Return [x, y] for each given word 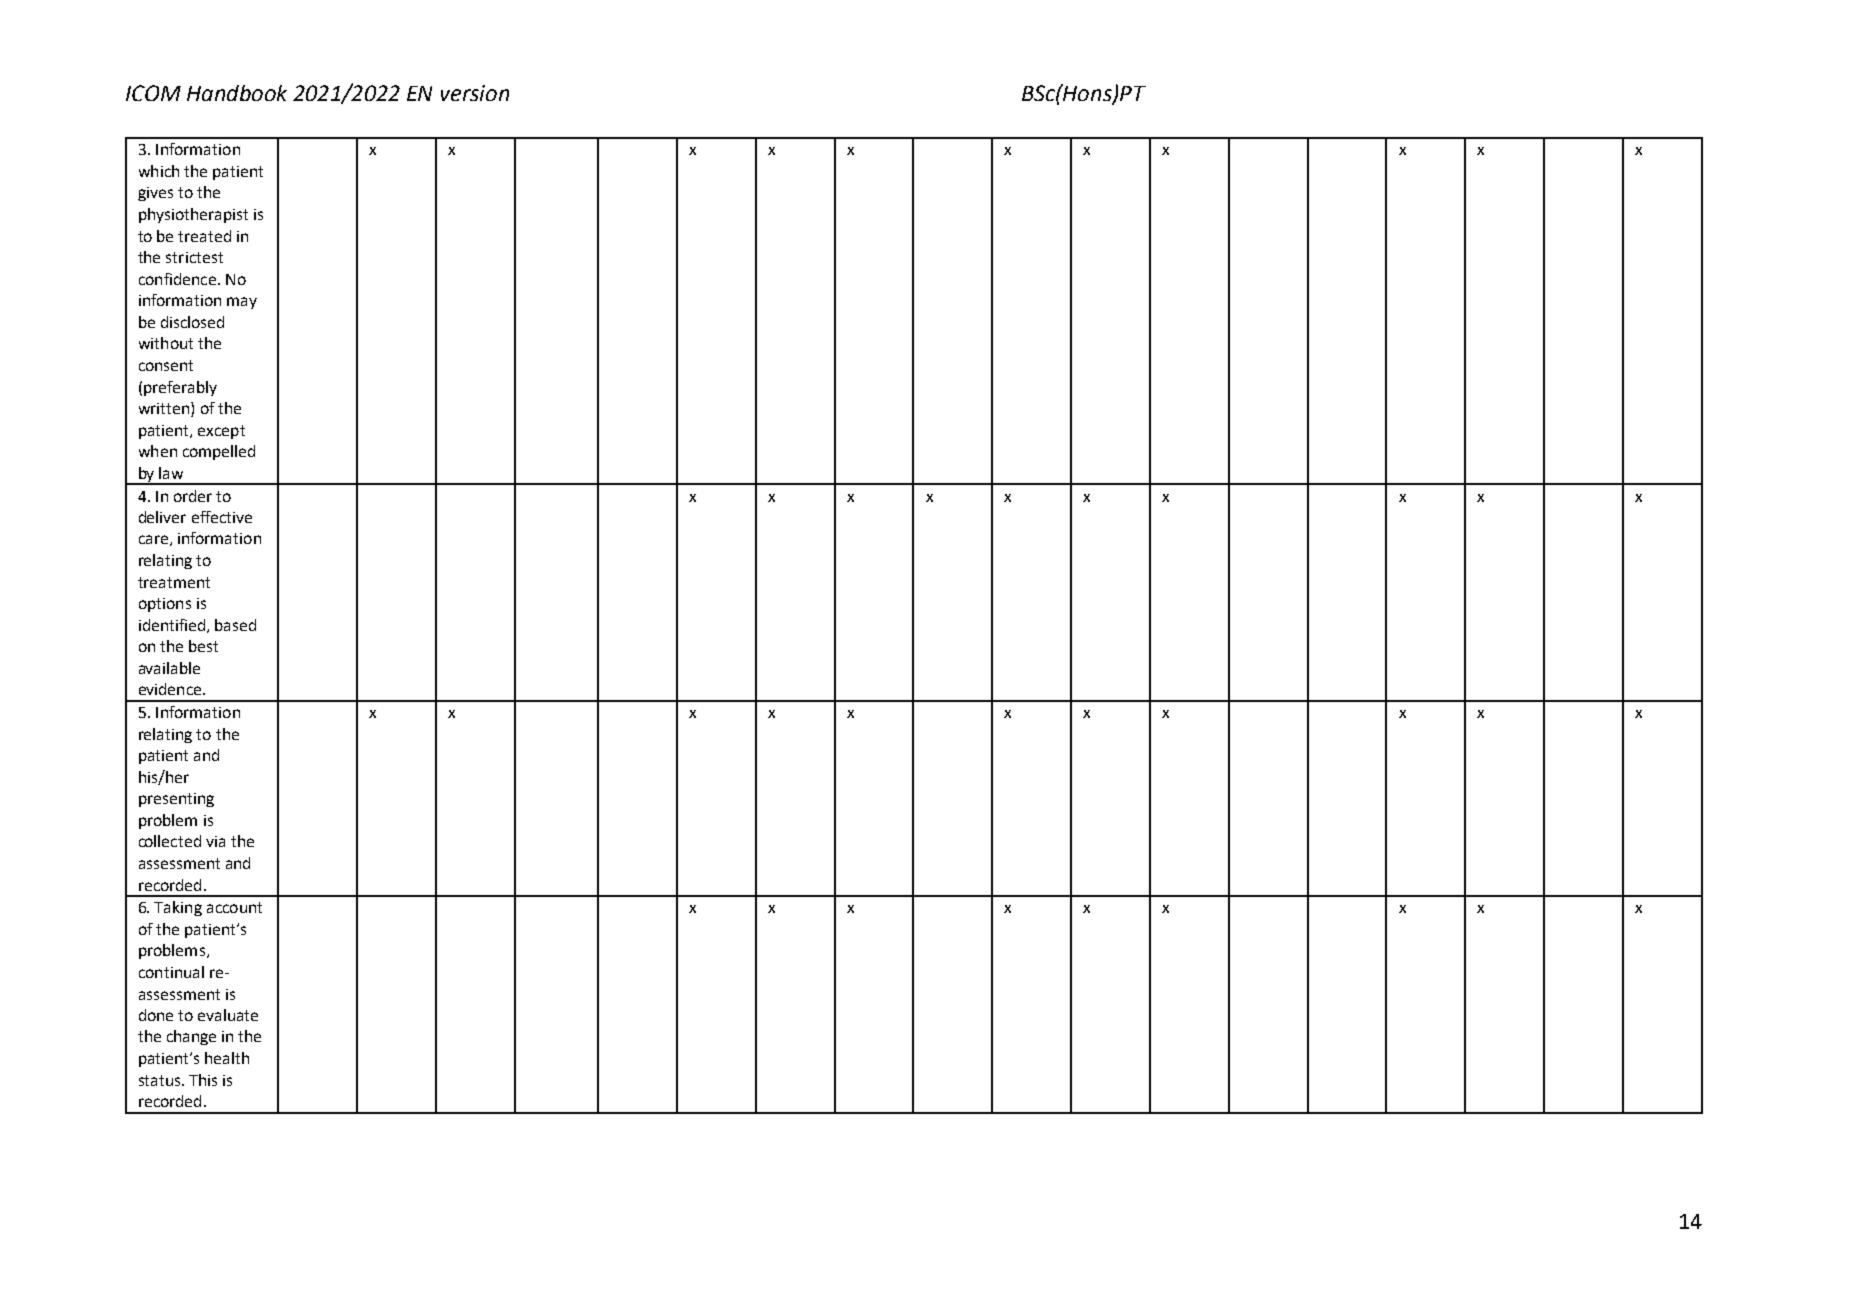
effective [222, 517]
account [234, 907]
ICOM [153, 93]
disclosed [192, 322]
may [242, 303]
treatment [174, 582]
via [215, 841]
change [191, 1037]
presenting [176, 800]
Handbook [237, 93]
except [221, 432]
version [475, 93]
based [235, 625]
